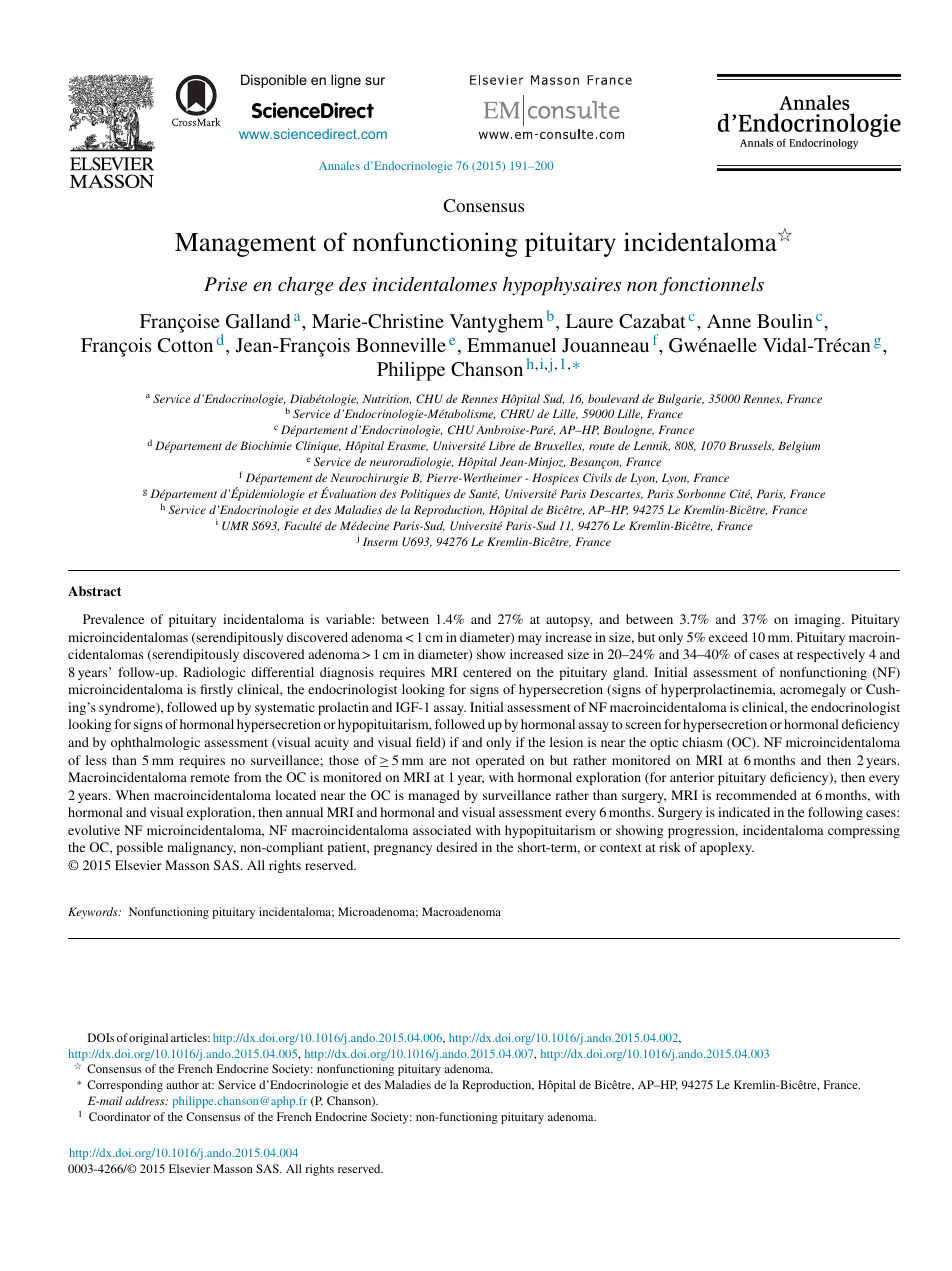  Describe the element at coordinates (346, 81) in the screenshot. I see `ligne` at that location.
